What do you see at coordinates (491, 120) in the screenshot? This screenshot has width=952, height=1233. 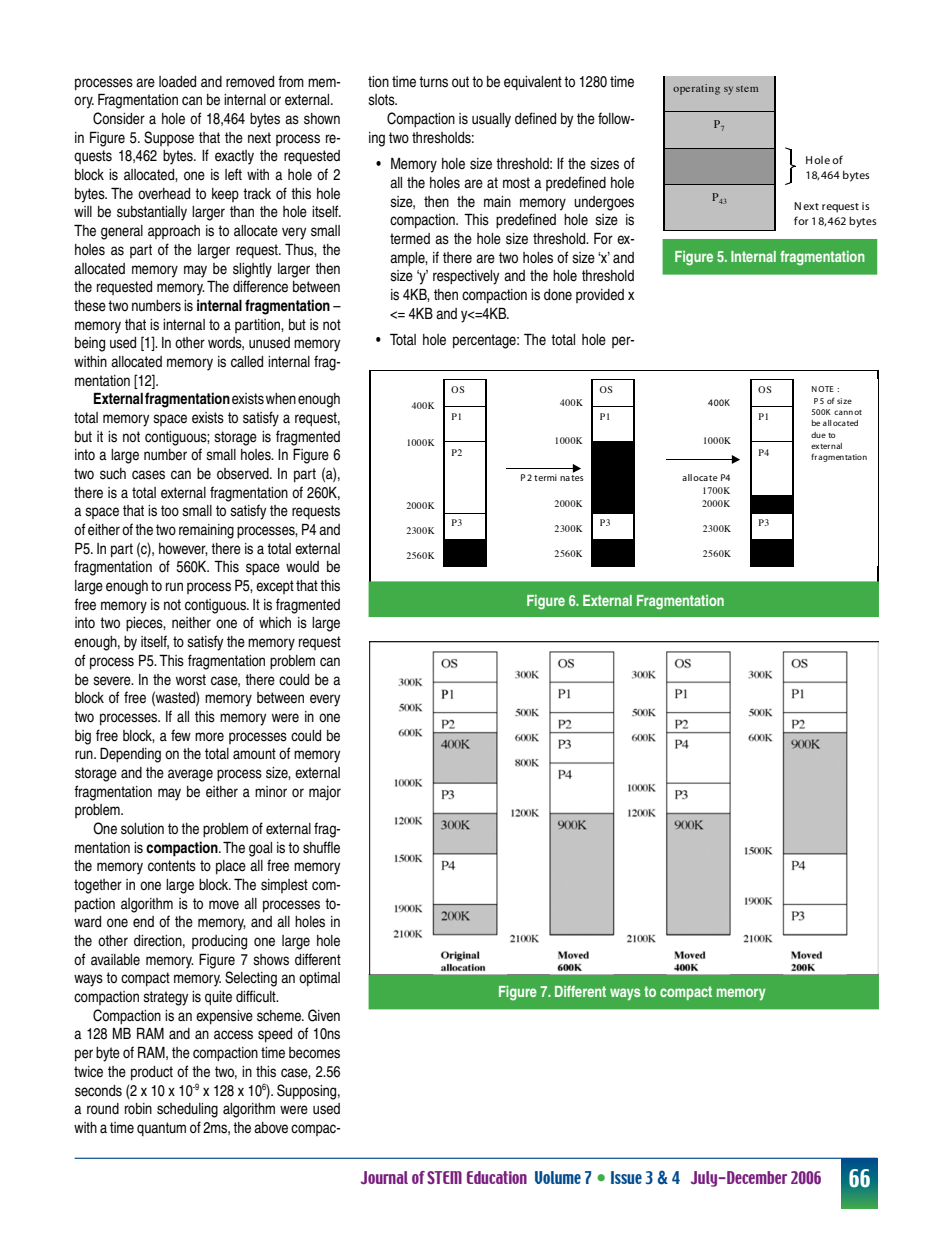 I see `usually` at bounding box center [491, 120].
